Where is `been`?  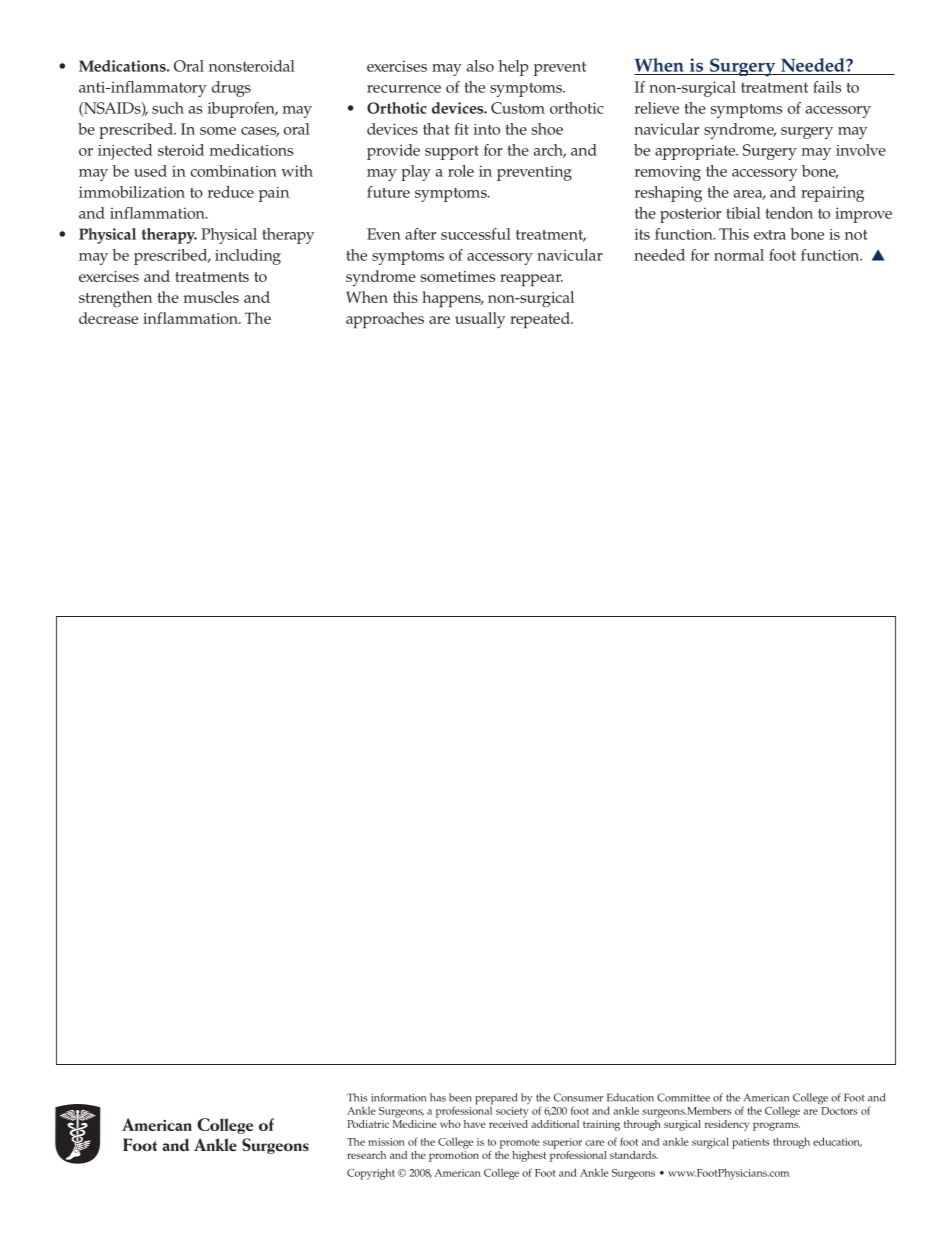 been is located at coordinates (460, 1097).
